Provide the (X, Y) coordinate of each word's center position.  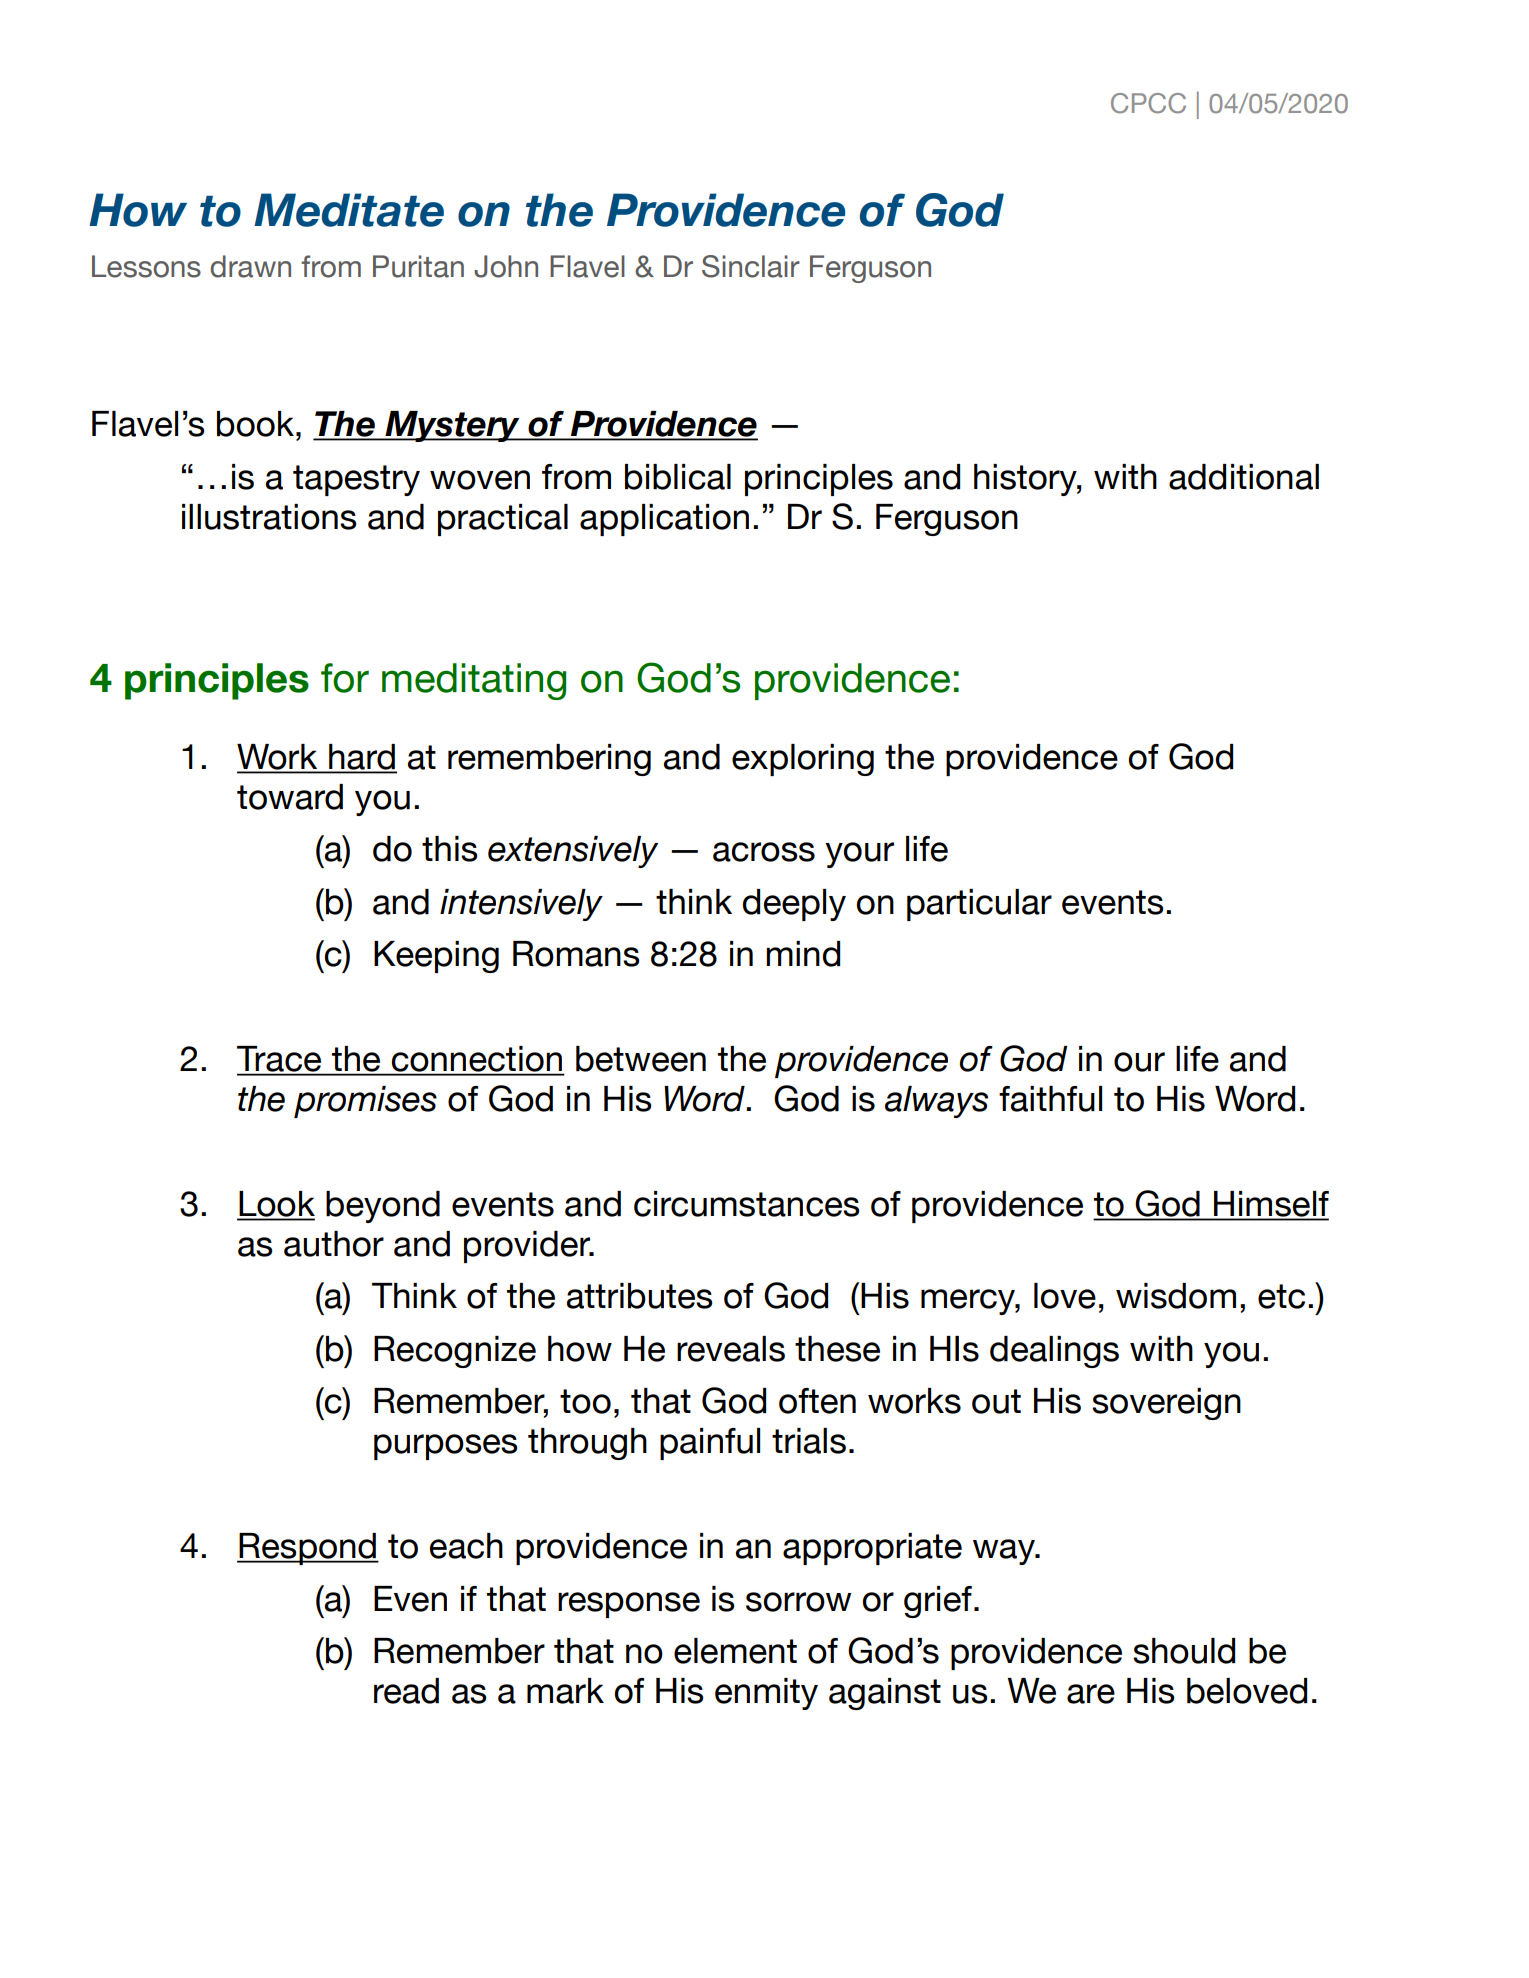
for (345, 678)
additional (1244, 477)
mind (803, 954)
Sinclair (751, 266)
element (735, 1651)
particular (979, 905)
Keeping (436, 957)
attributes (640, 1296)
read (406, 1691)
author (334, 1244)
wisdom (1176, 1296)
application (664, 520)
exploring (803, 760)
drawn (250, 266)
